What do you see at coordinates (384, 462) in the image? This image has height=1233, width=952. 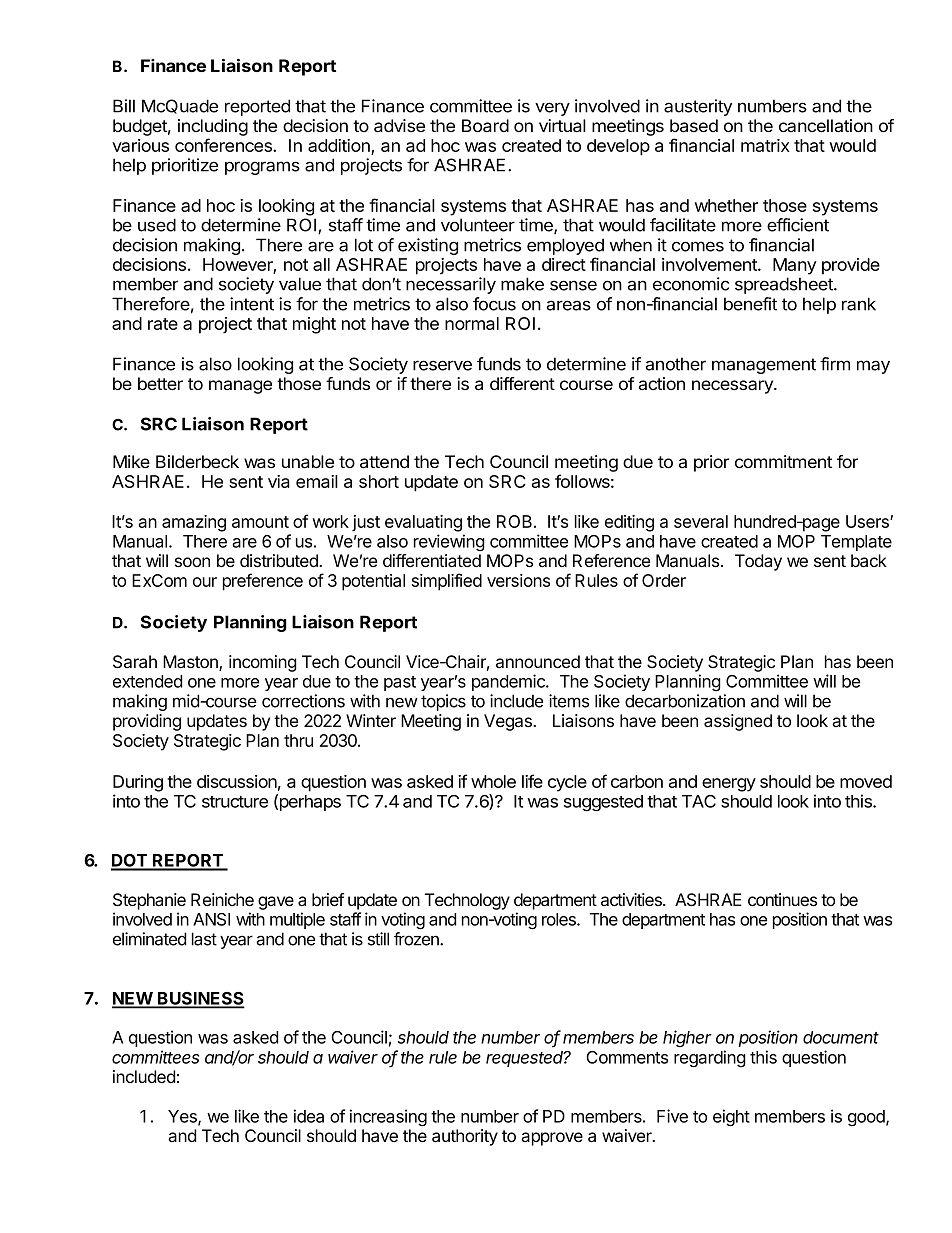 I see `attend` at bounding box center [384, 462].
